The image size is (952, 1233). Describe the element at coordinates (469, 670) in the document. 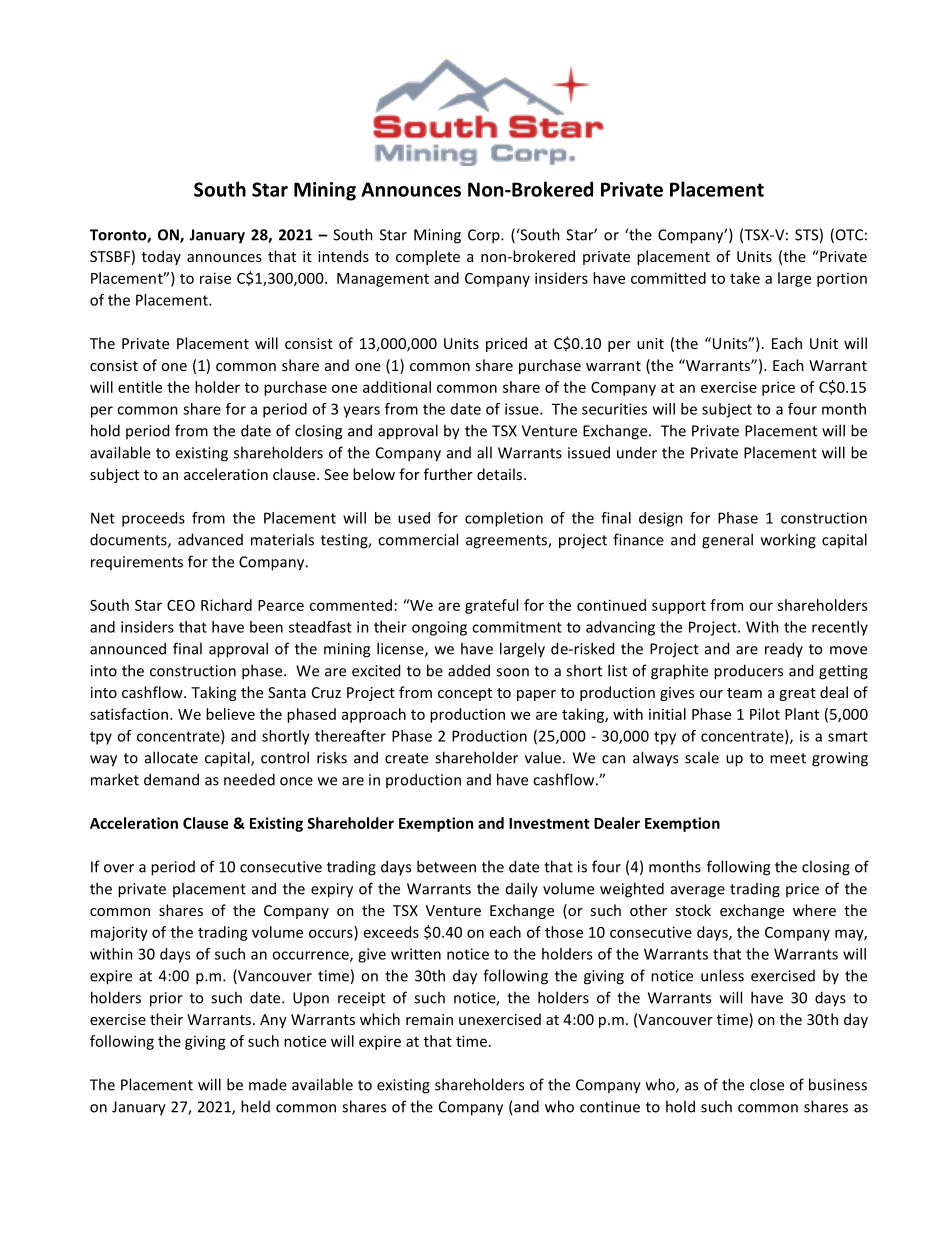

I see `added` at that location.
